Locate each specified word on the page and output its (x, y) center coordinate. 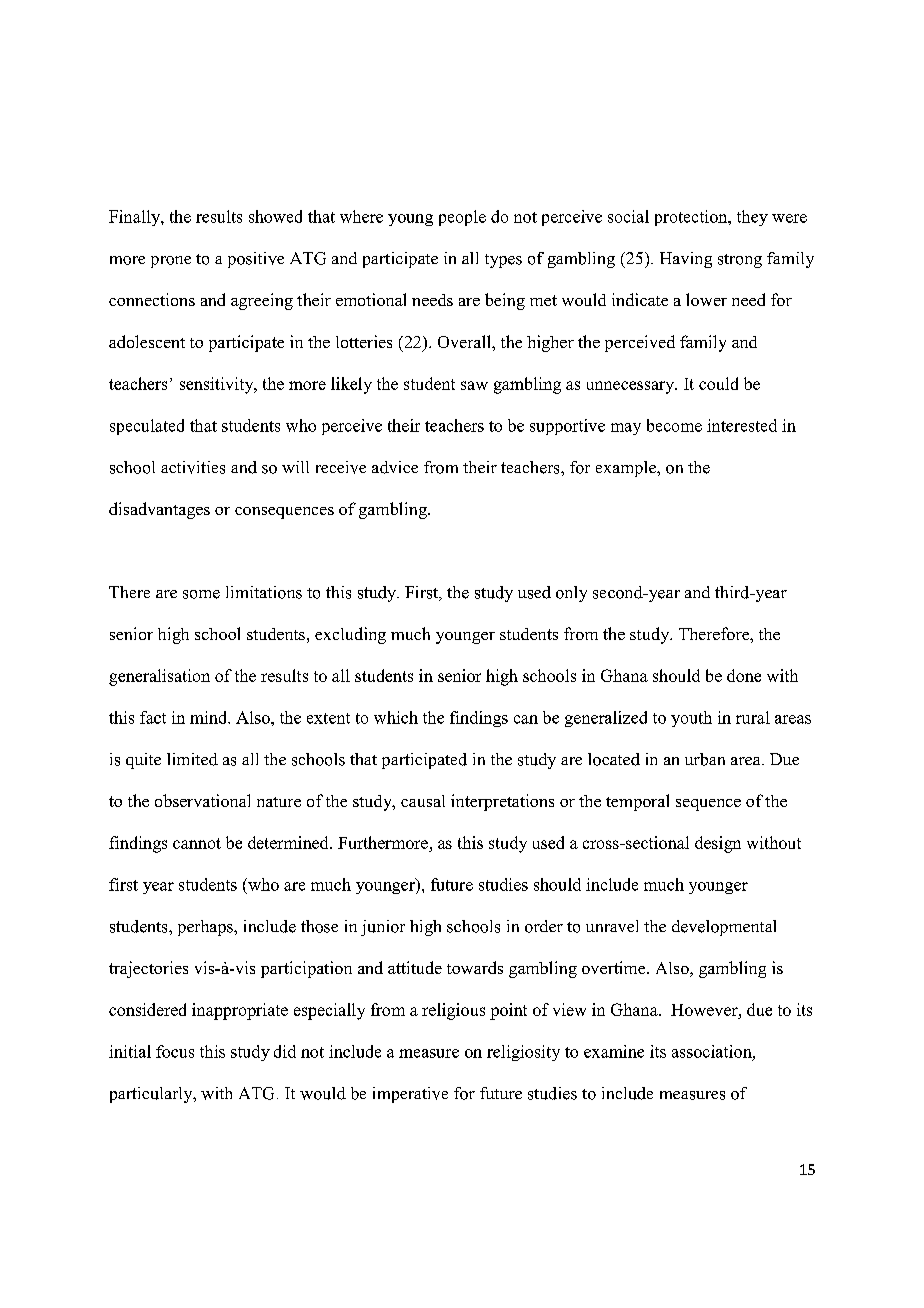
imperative (410, 1095)
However (705, 1010)
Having (686, 260)
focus (175, 1051)
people (462, 218)
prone (171, 262)
